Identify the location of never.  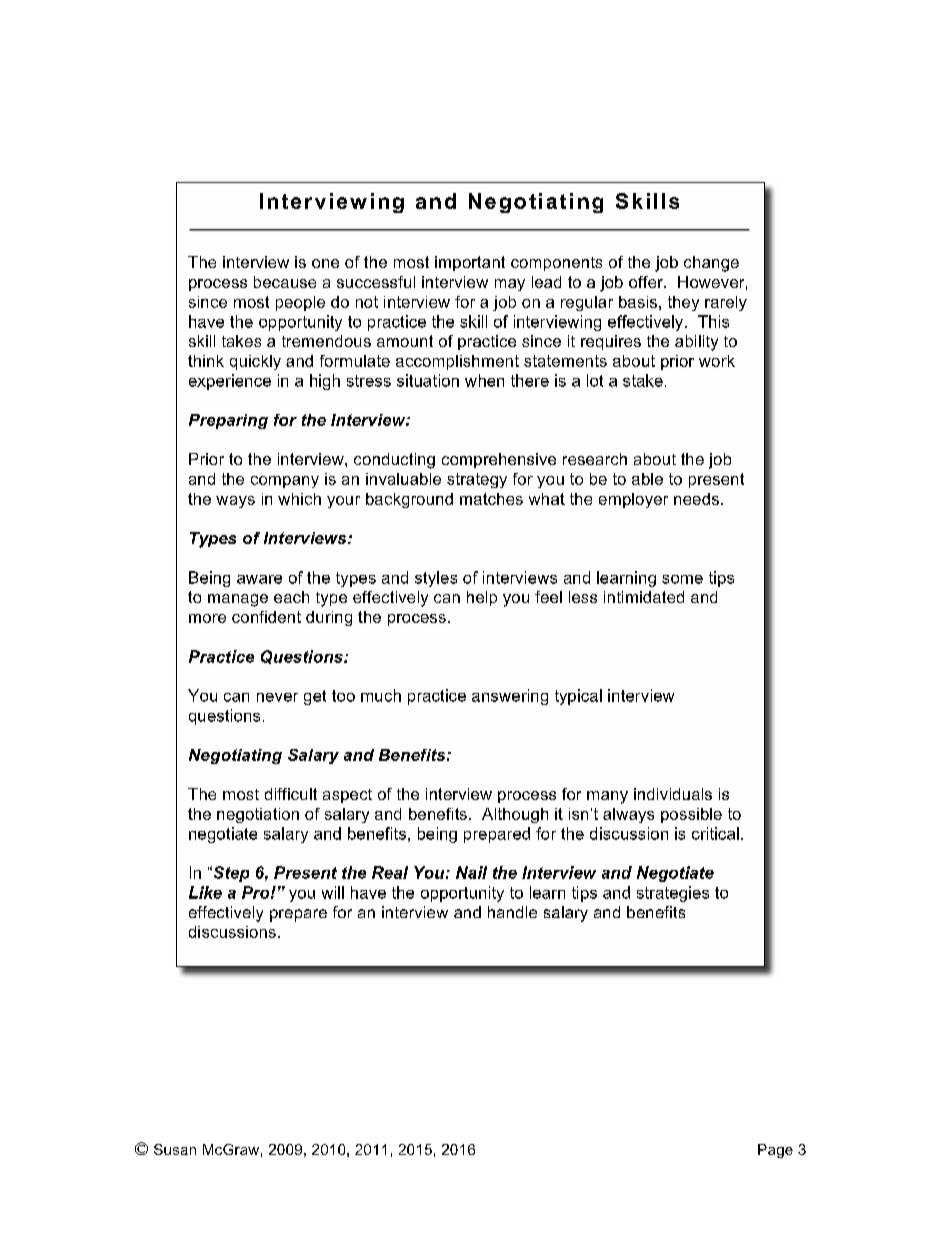
(277, 697).
